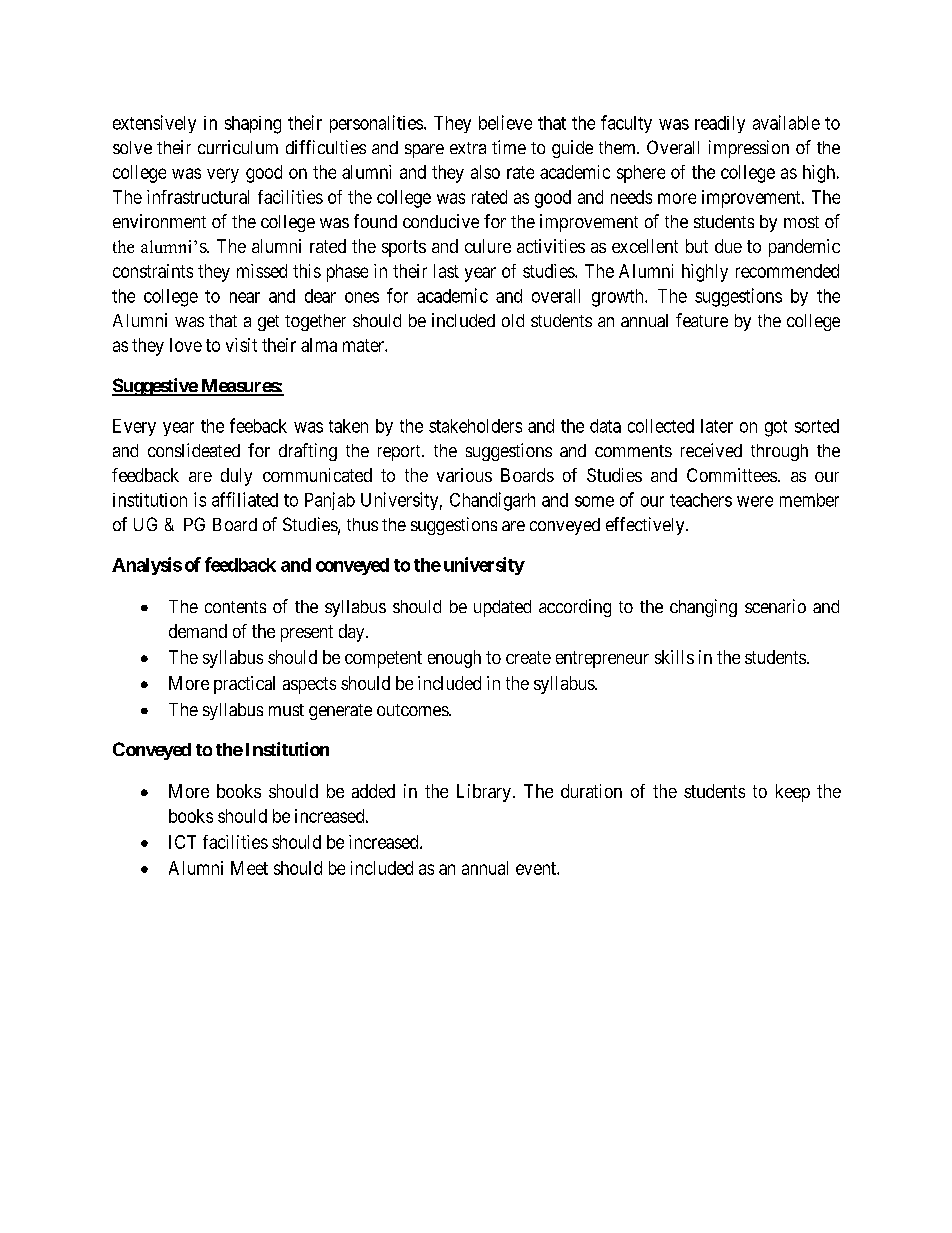  I want to click on ICT, so click(182, 842).
